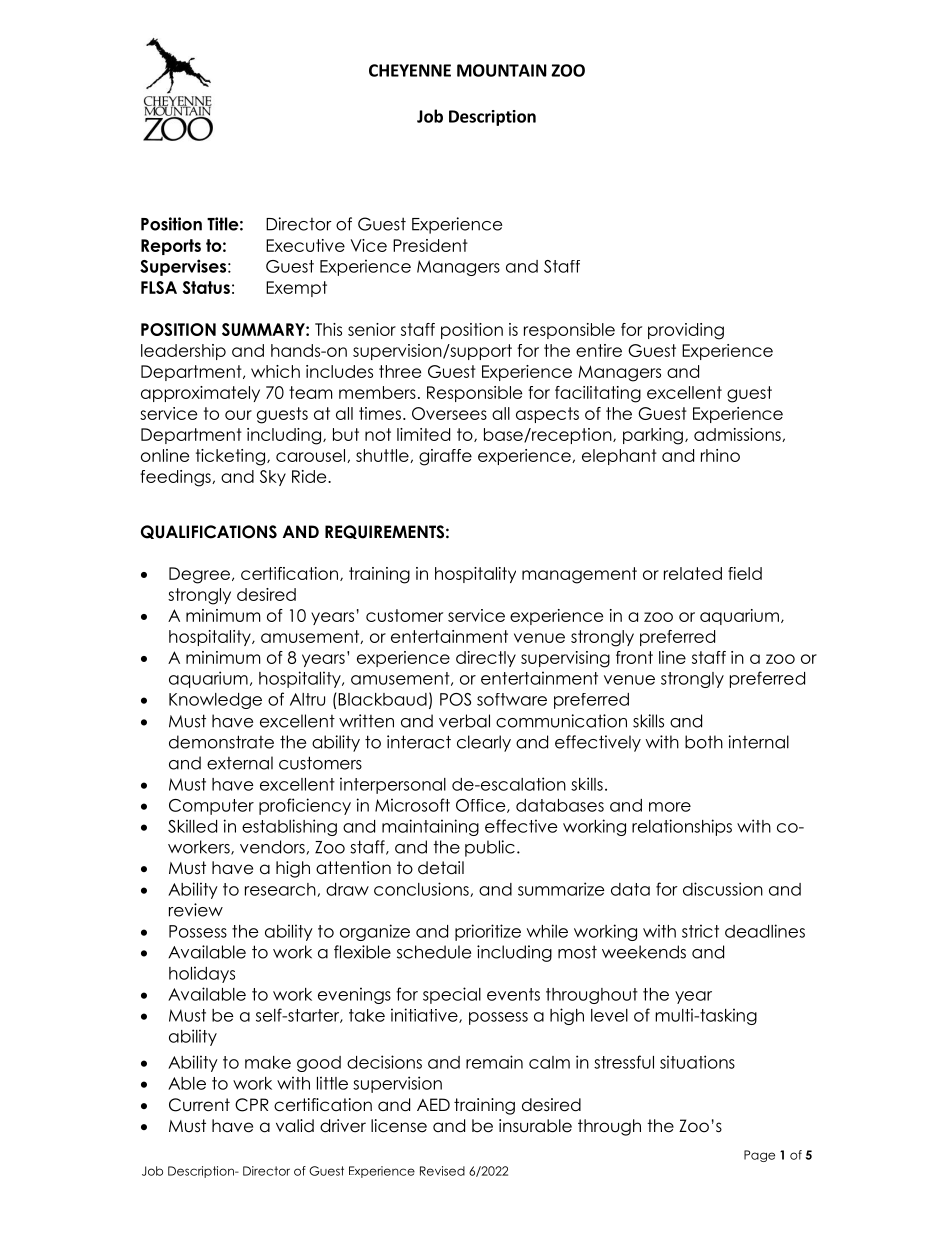 This screenshot has height=1233, width=952. What do you see at coordinates (252, 1105) in the screenshot?
I see `CPR` at bounding box center [252, 1105].
